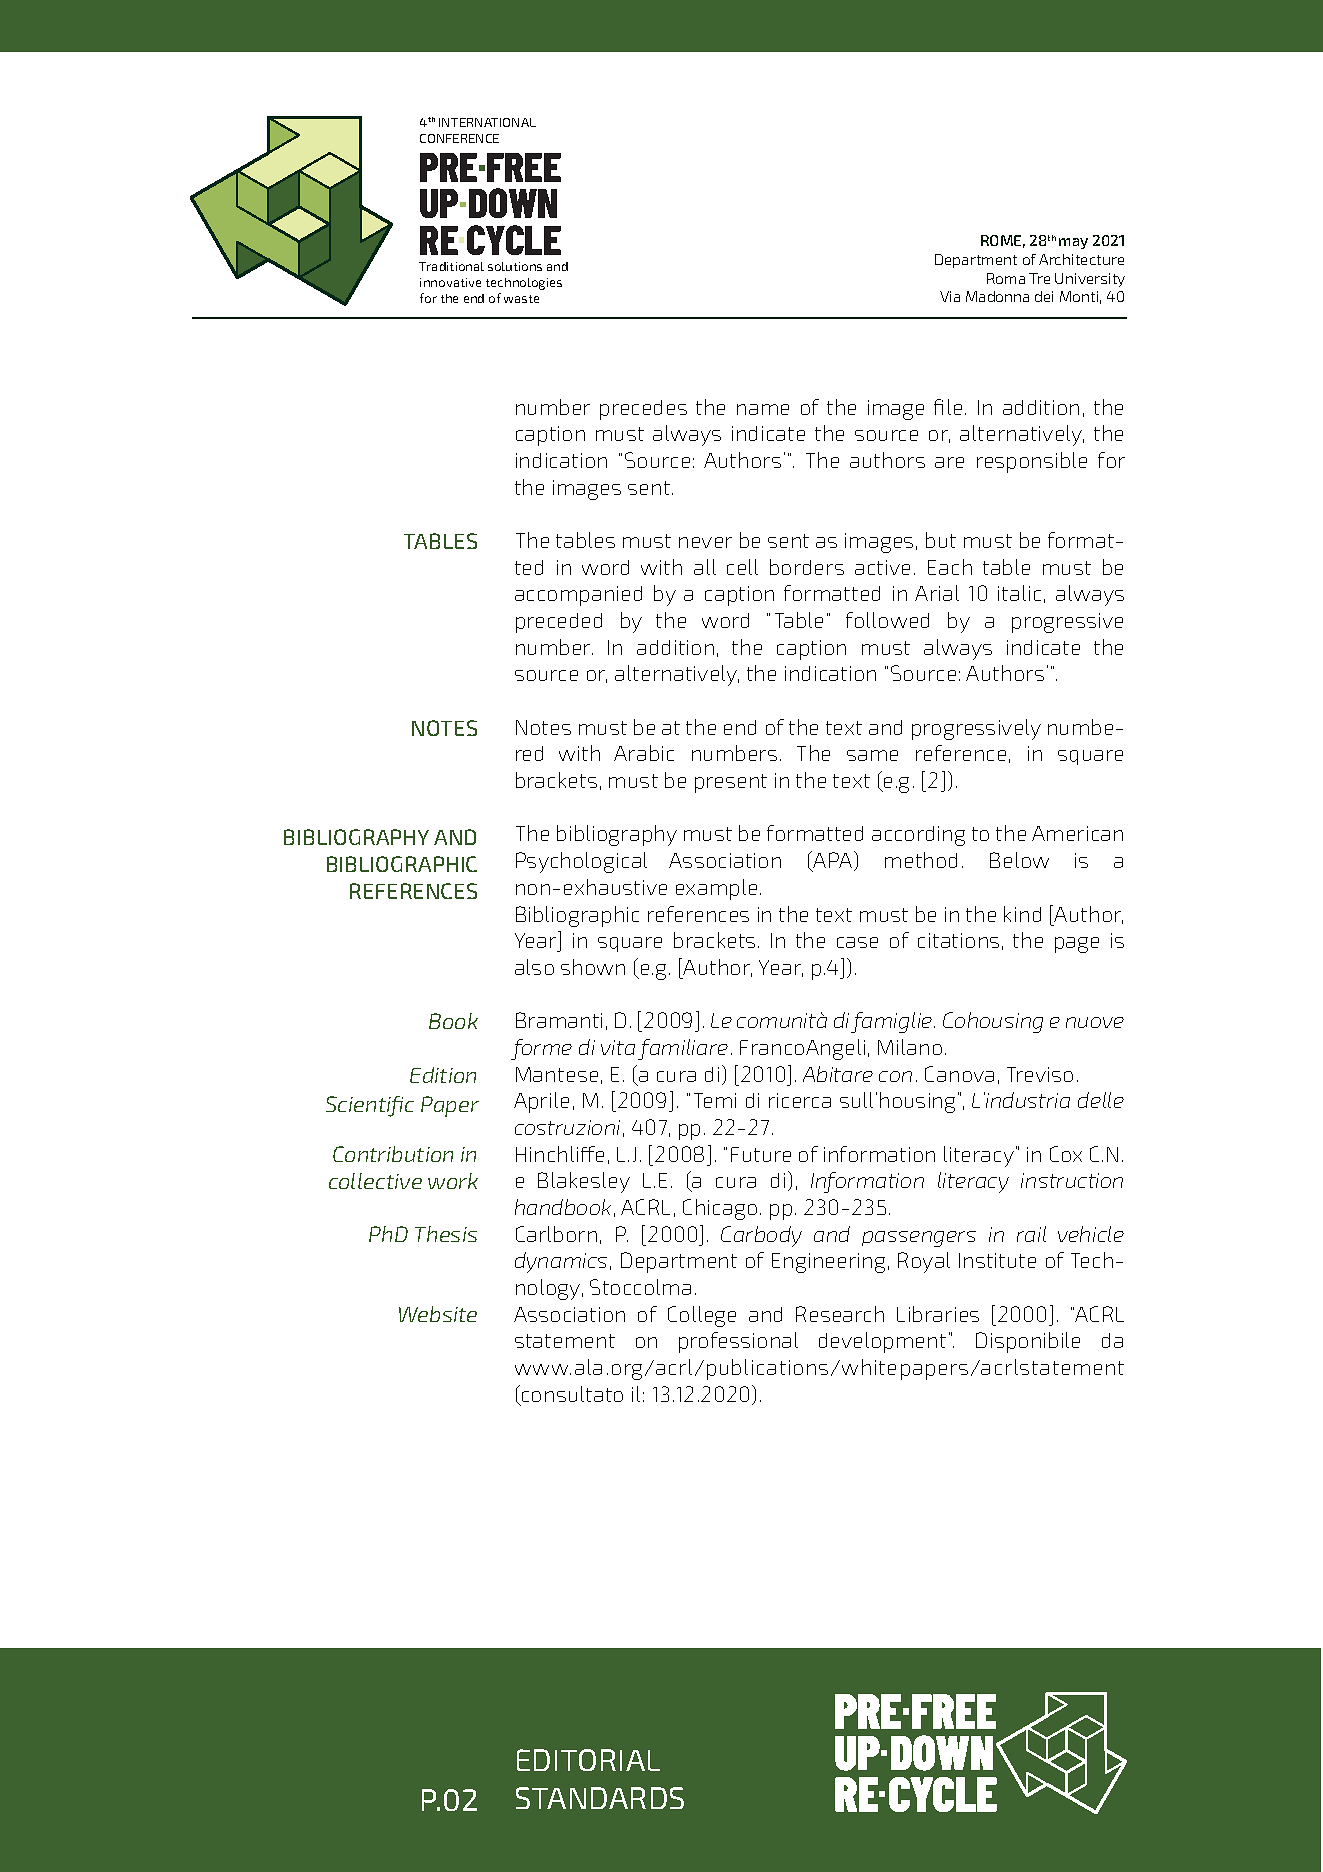 This page has width=1323, height=1872. I want to click on name, so click(763, 409).
